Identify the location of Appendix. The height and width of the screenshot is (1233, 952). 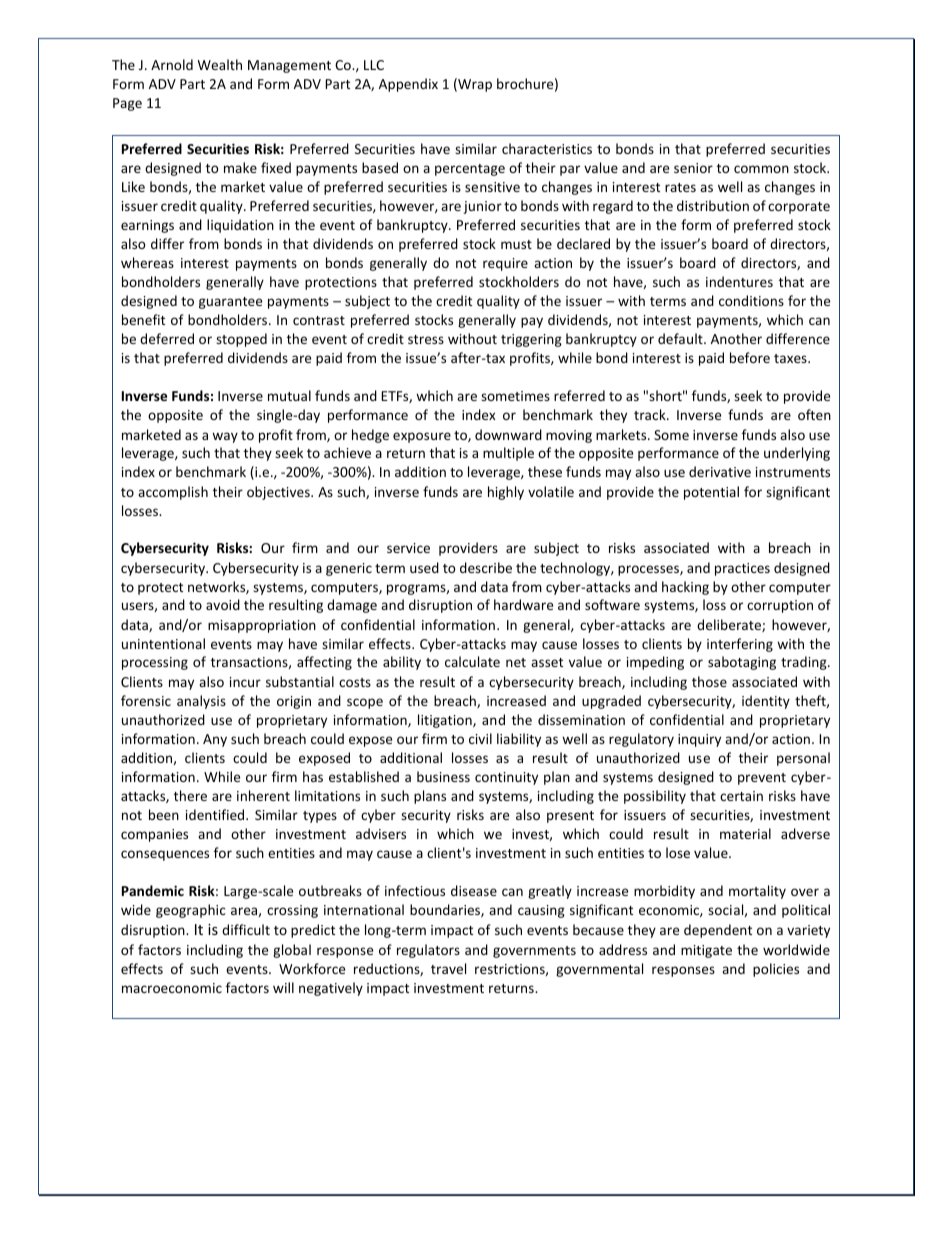
(408, 85).
